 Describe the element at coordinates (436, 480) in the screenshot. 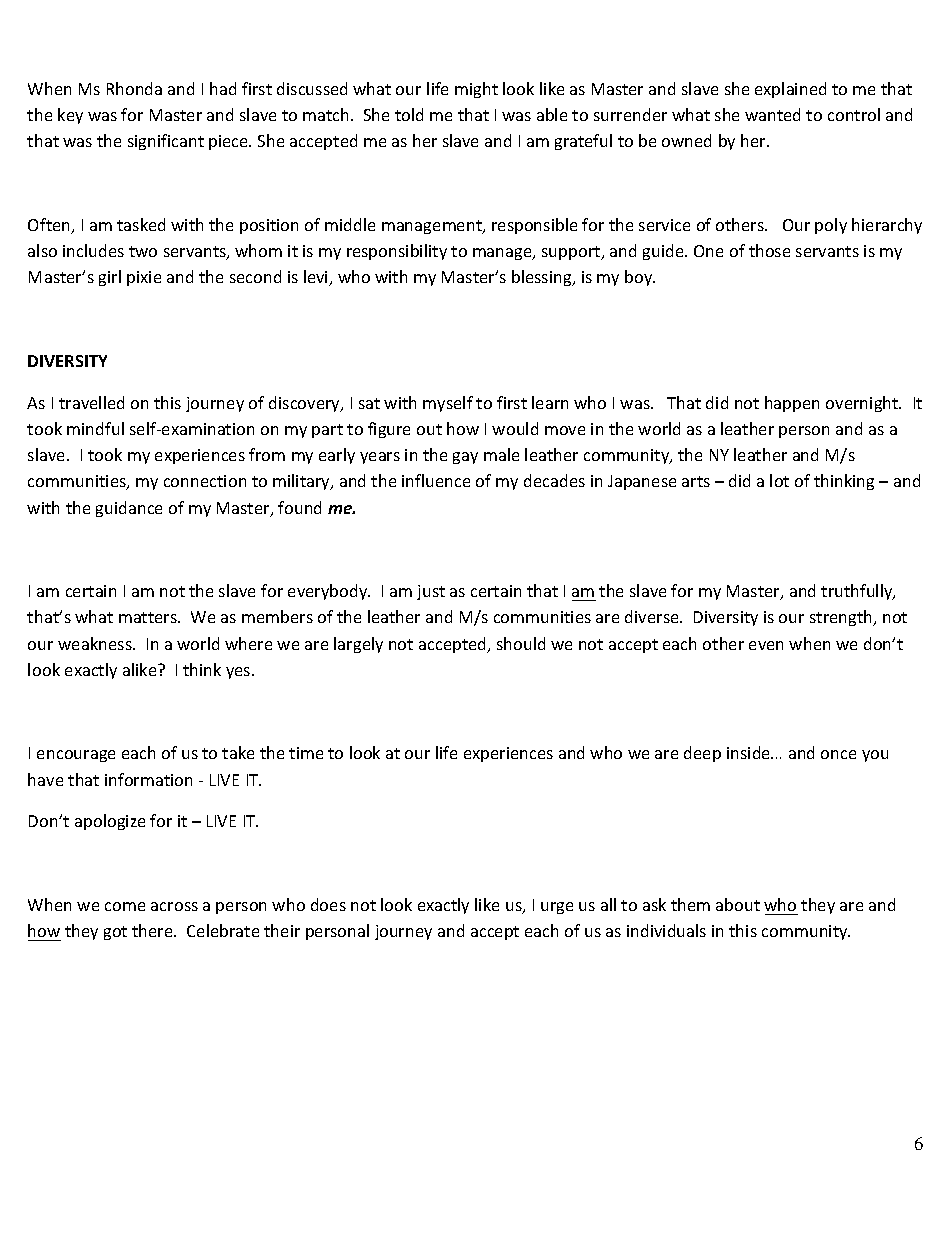

I see `influence` at that location.
